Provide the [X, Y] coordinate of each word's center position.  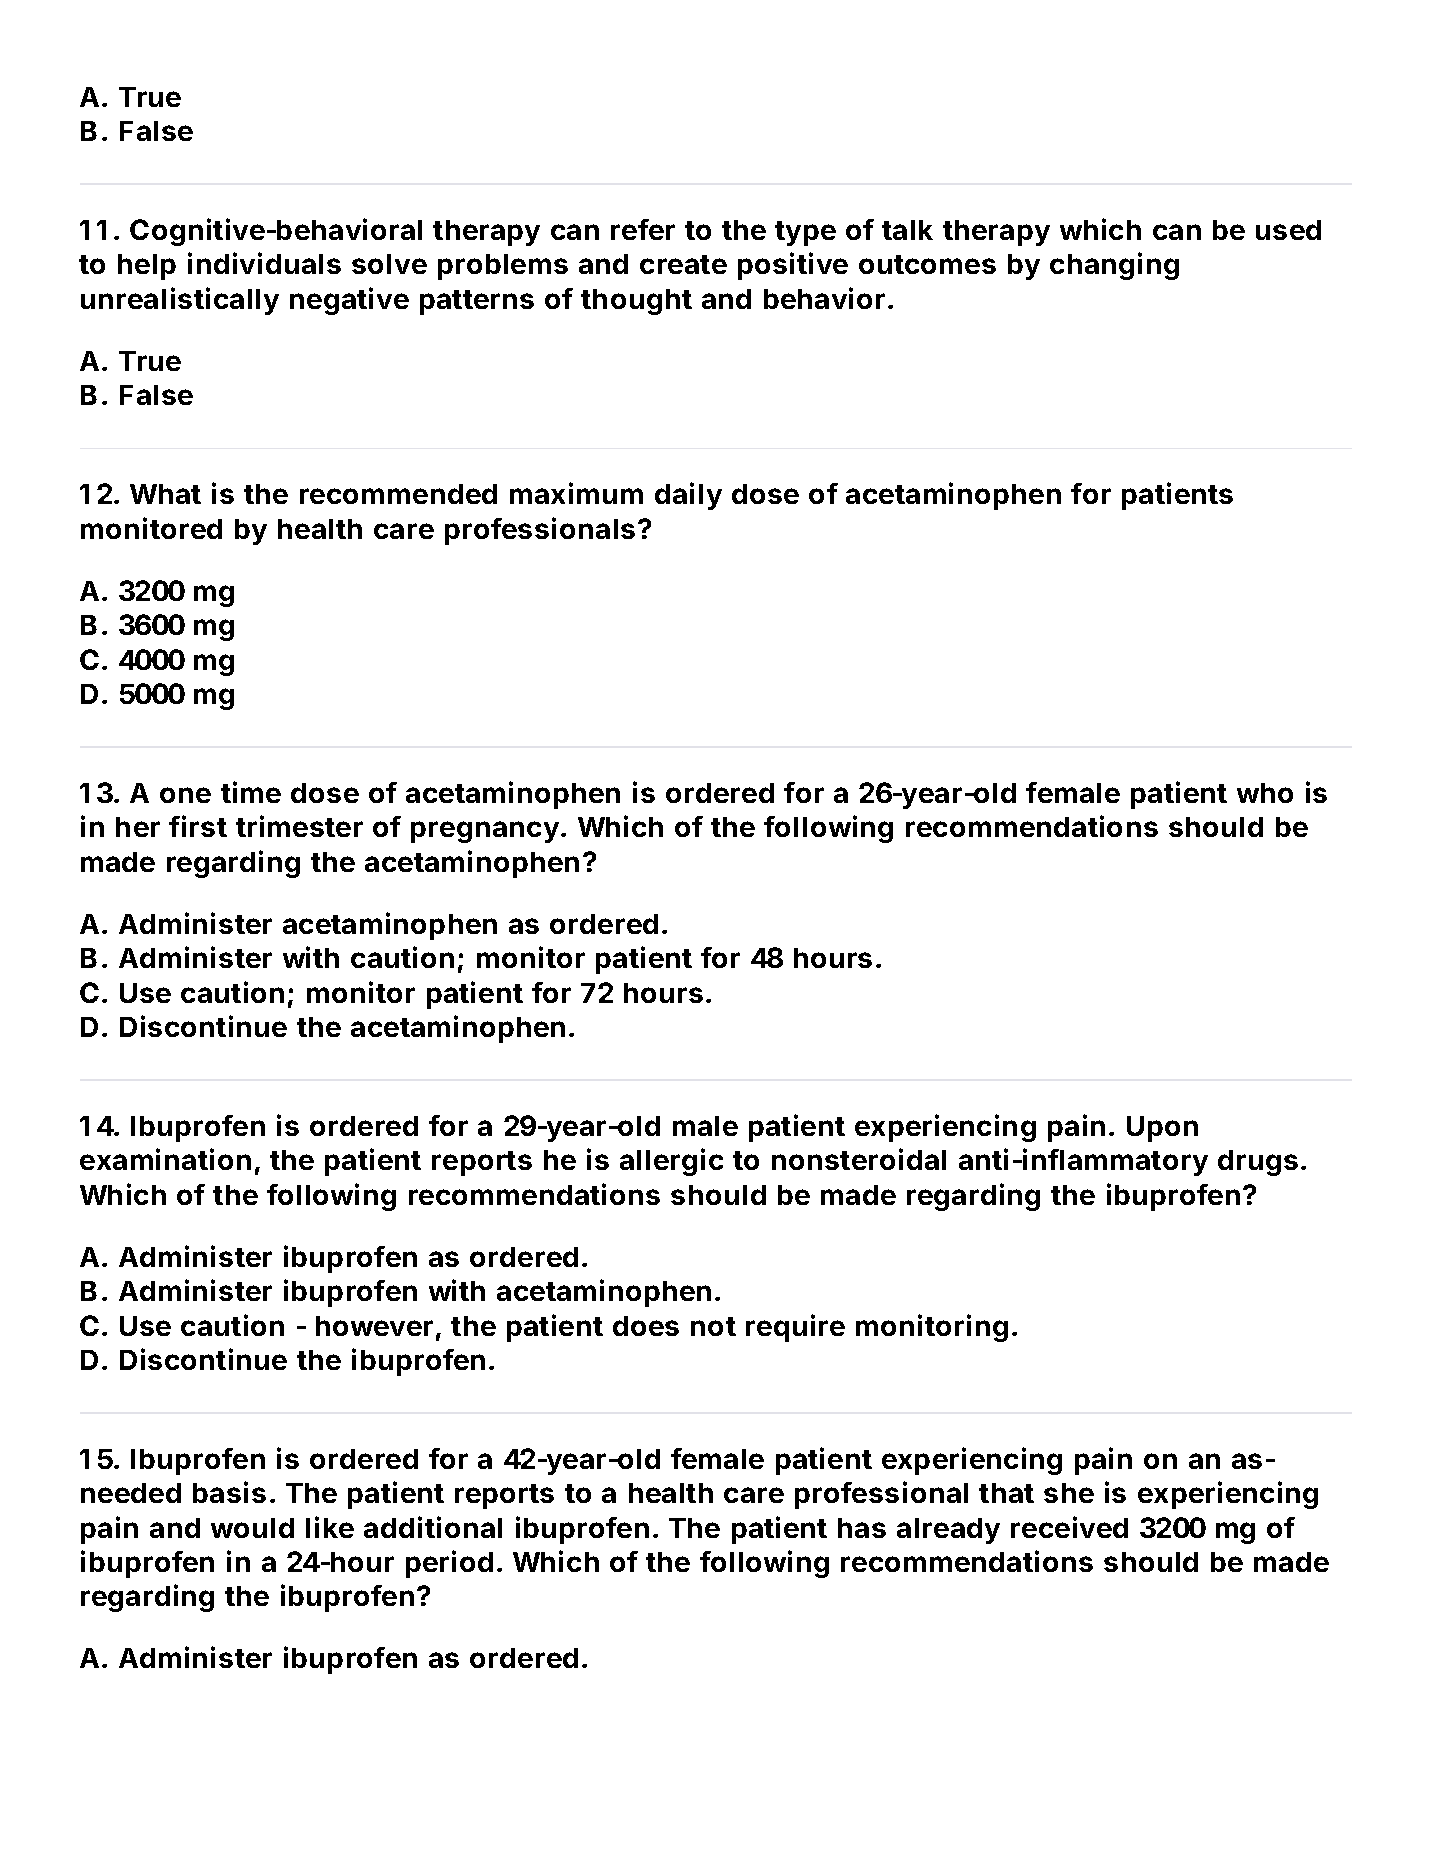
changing [1114, 266]
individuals [264, 263]
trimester [299, 826]
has [862, 1528]
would [252, 1528]
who [1265, 793]
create [683, 264]
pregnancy [485, 832]
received [1069, 1527]
